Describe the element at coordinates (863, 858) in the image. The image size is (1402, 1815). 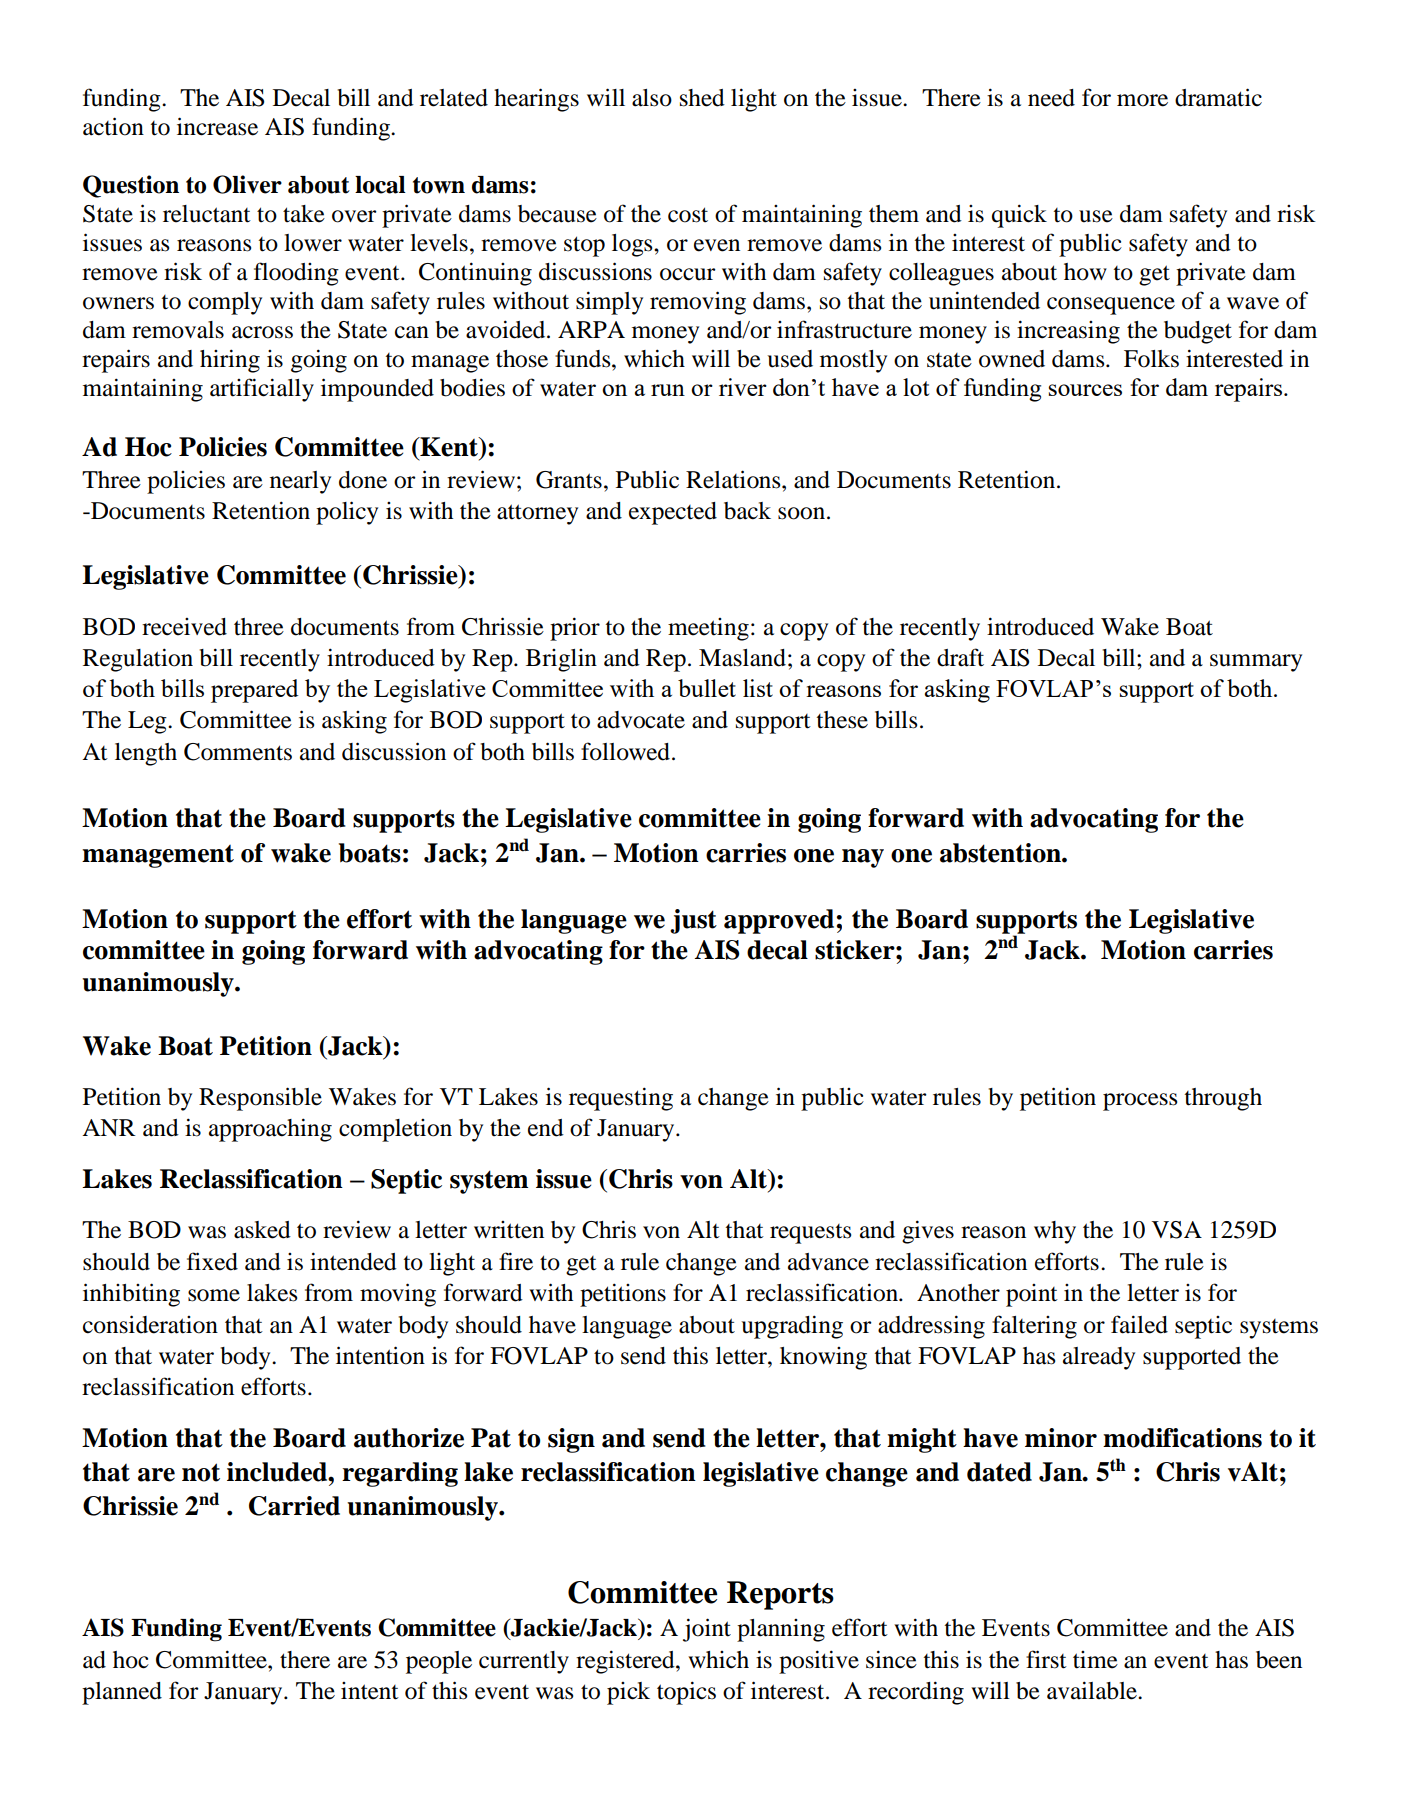
I see `nay` at that location.
